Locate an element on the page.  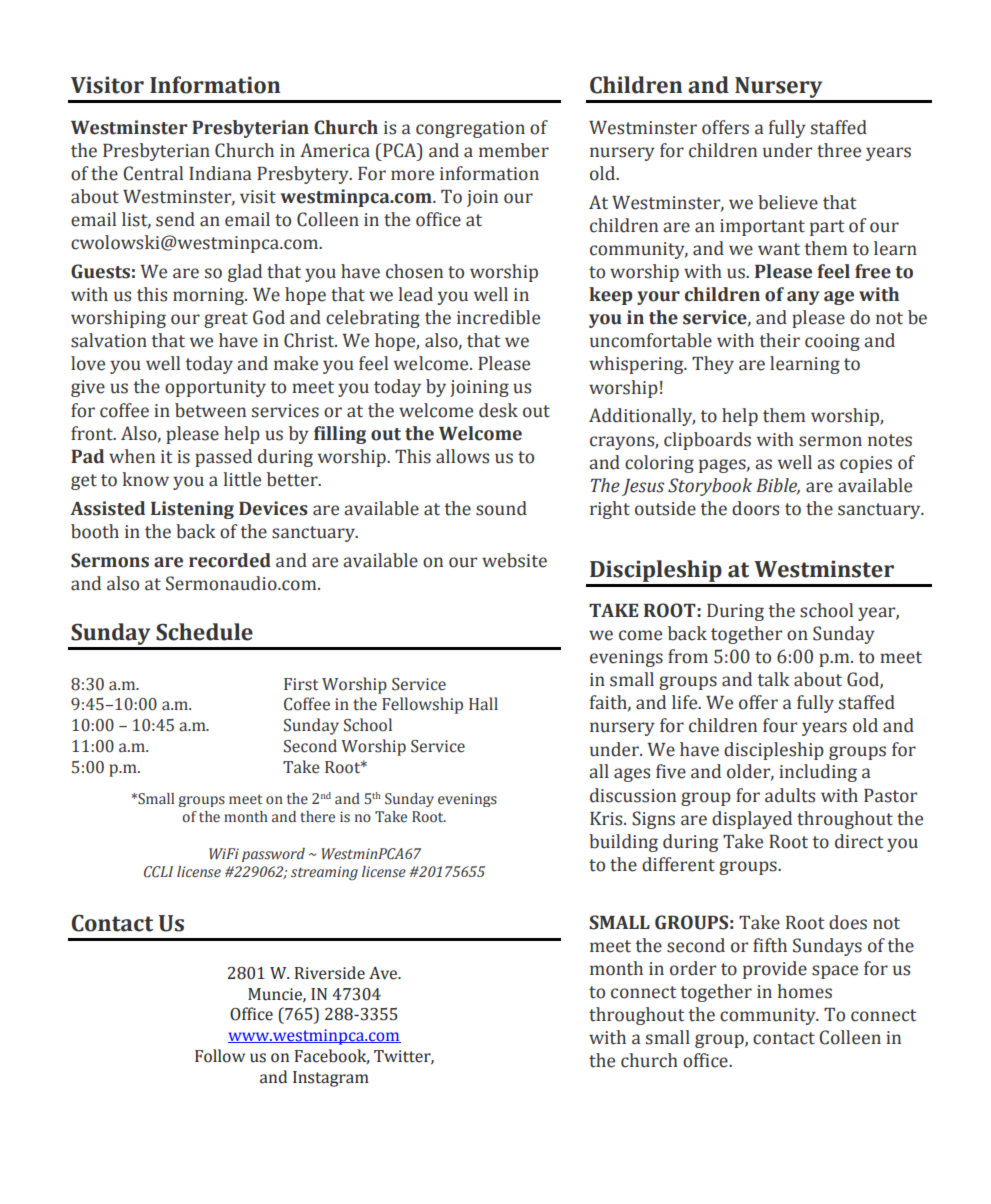
First is located at coordinates (301, 684).
